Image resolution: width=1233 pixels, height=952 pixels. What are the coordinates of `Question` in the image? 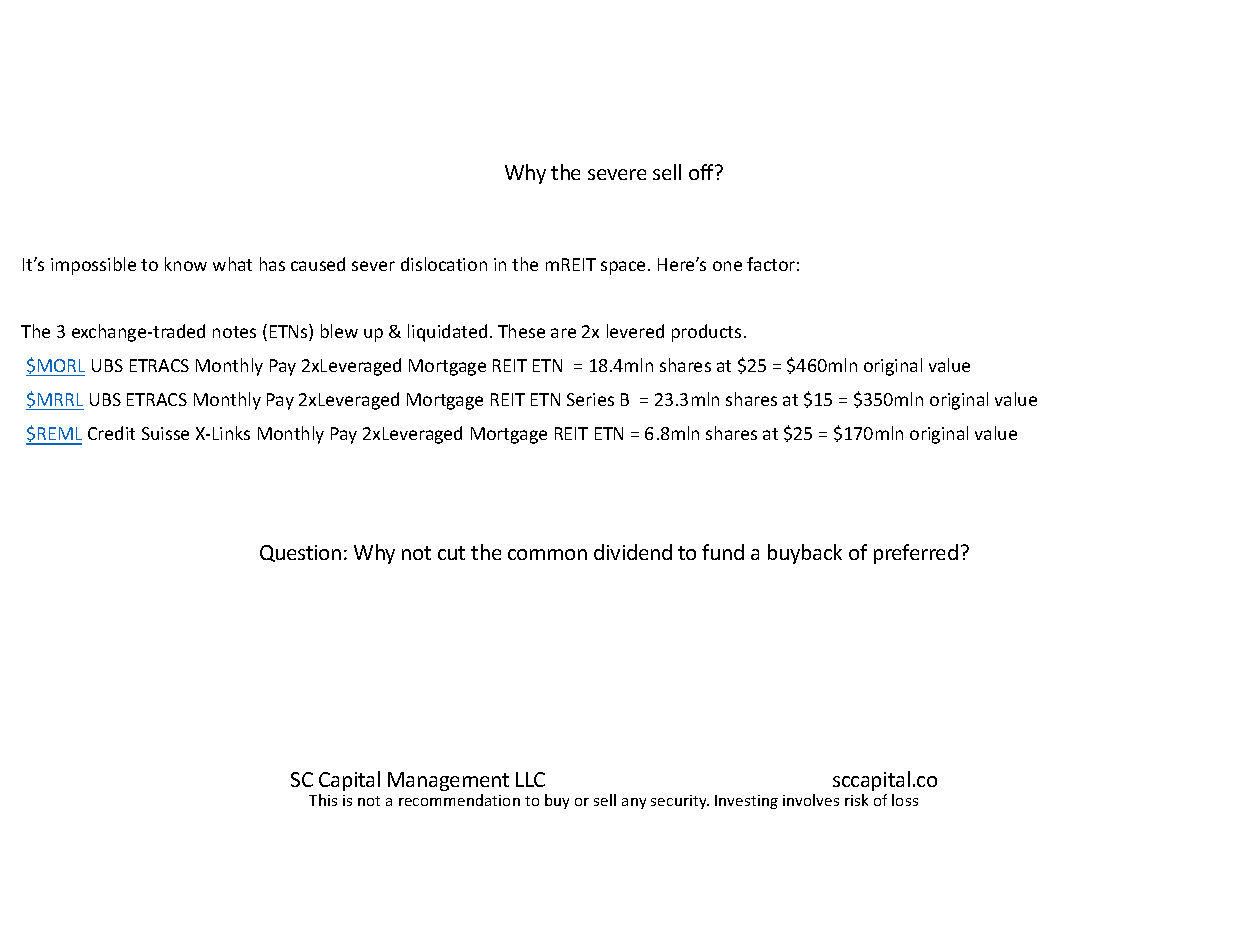 It's located at (300, 553).
